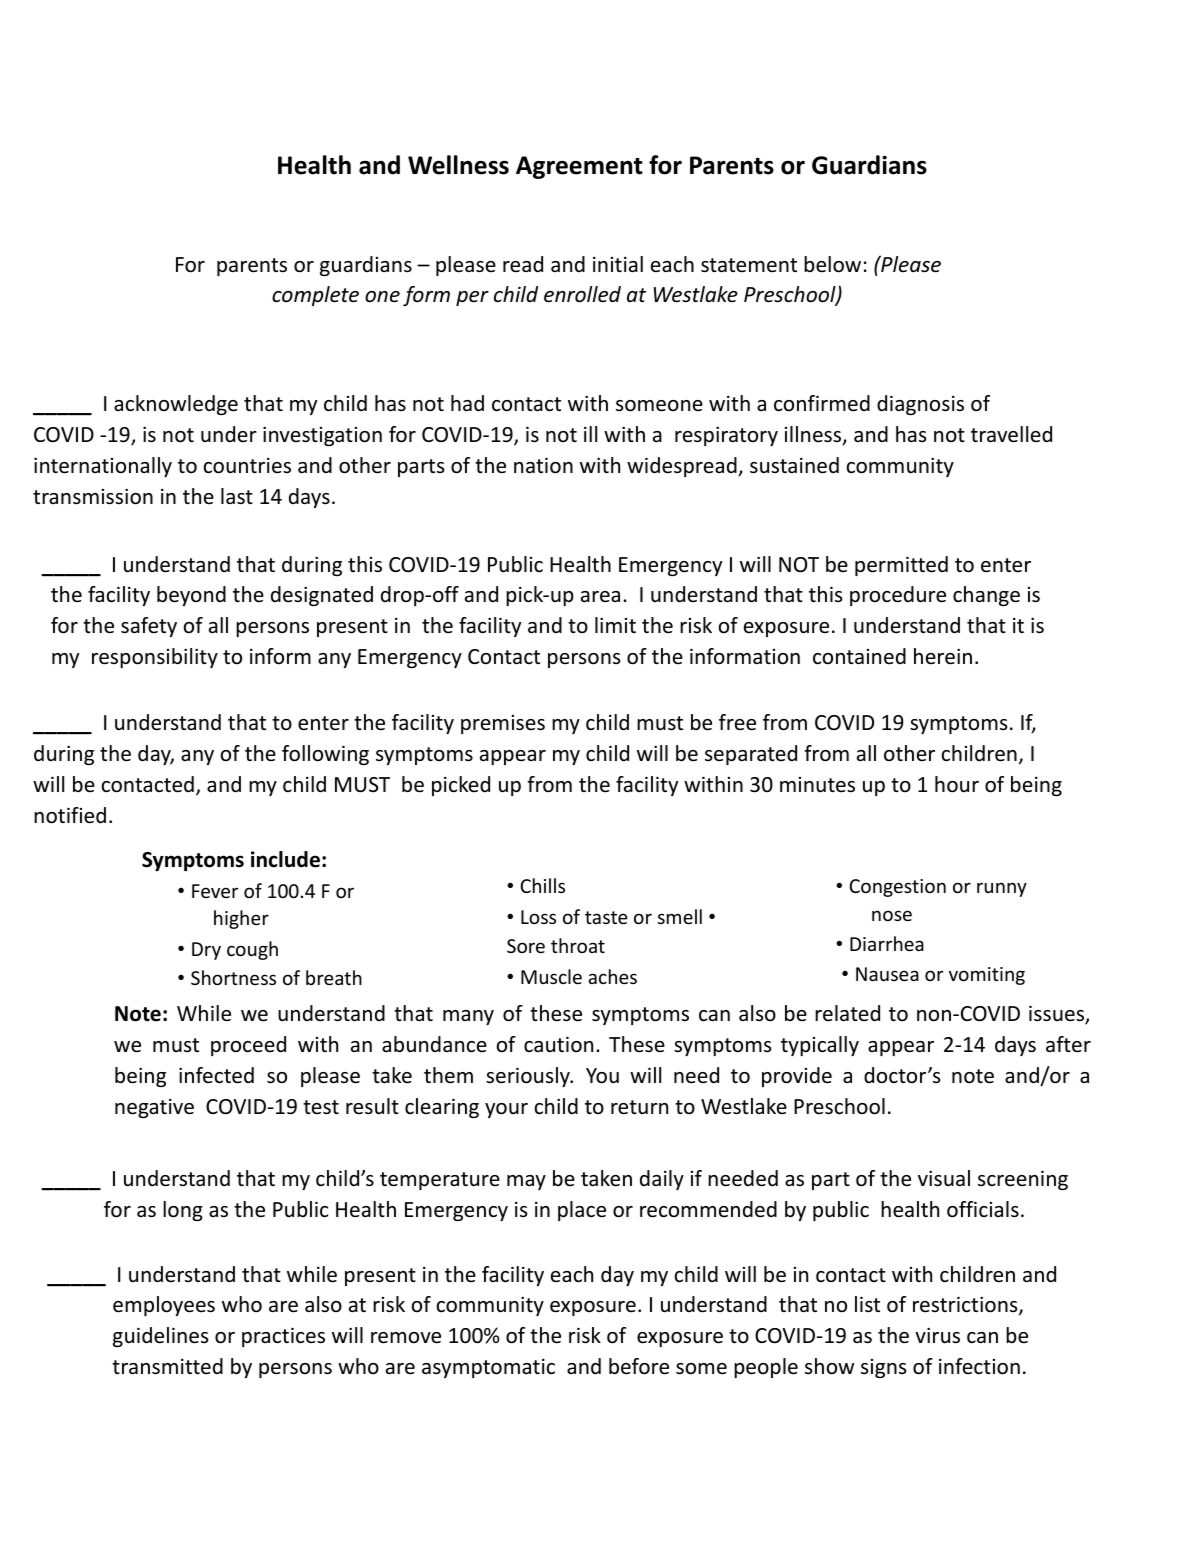  What do you see at coordinates (160, 1337) in the document?
I see `guidelines` at bounding box center [160, 1337].
